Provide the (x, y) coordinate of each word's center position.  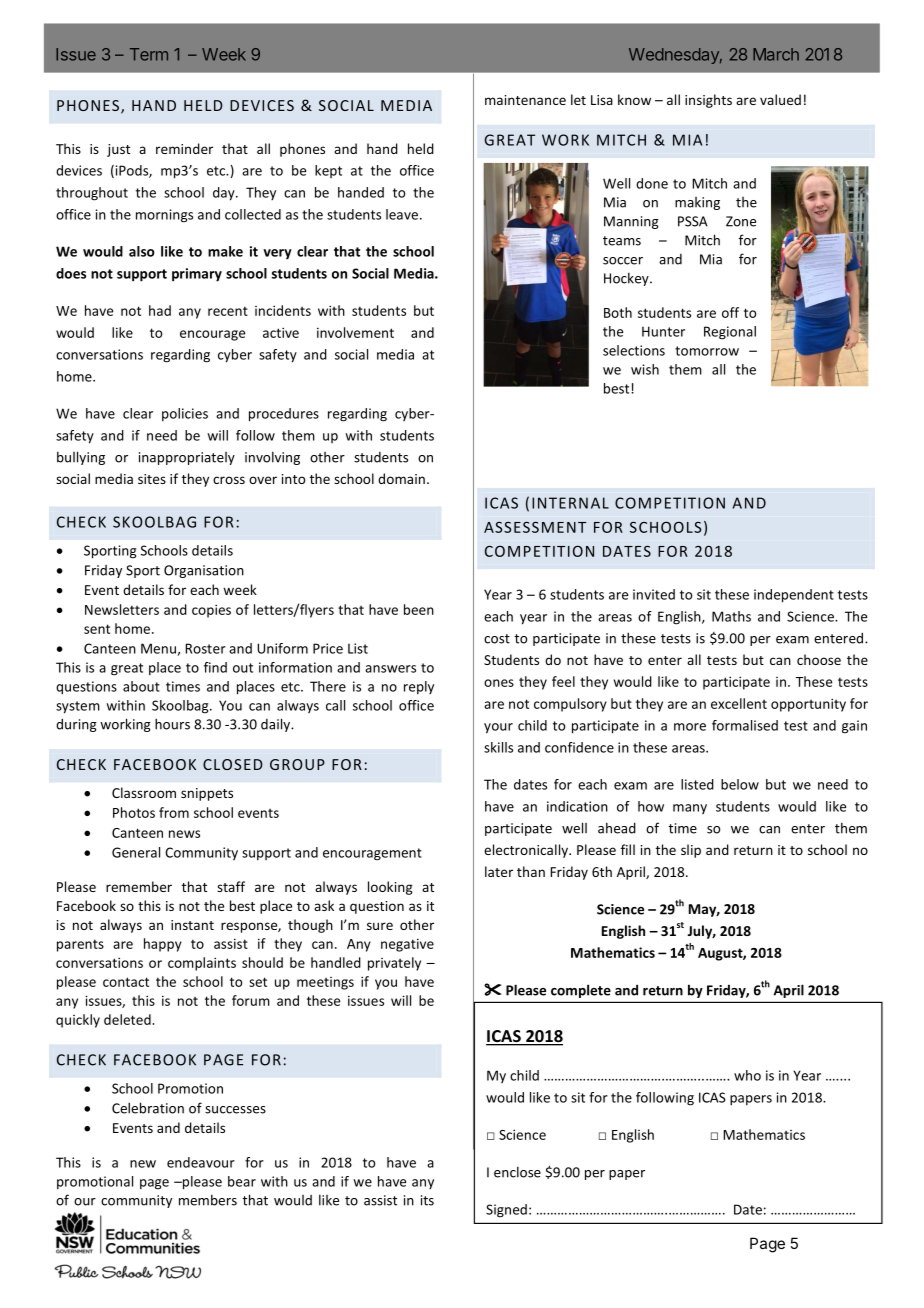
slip (691, 851)
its (427, 1200)
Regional (730, 333)
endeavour (201, 1162)
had (160, 310)
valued (780, 99)
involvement (355, 332)
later (499, 871)
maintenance (525, 100)
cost (497, 639)
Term (149, 54)
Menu (159, 649)
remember (139, 886)
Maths (731, 616)
